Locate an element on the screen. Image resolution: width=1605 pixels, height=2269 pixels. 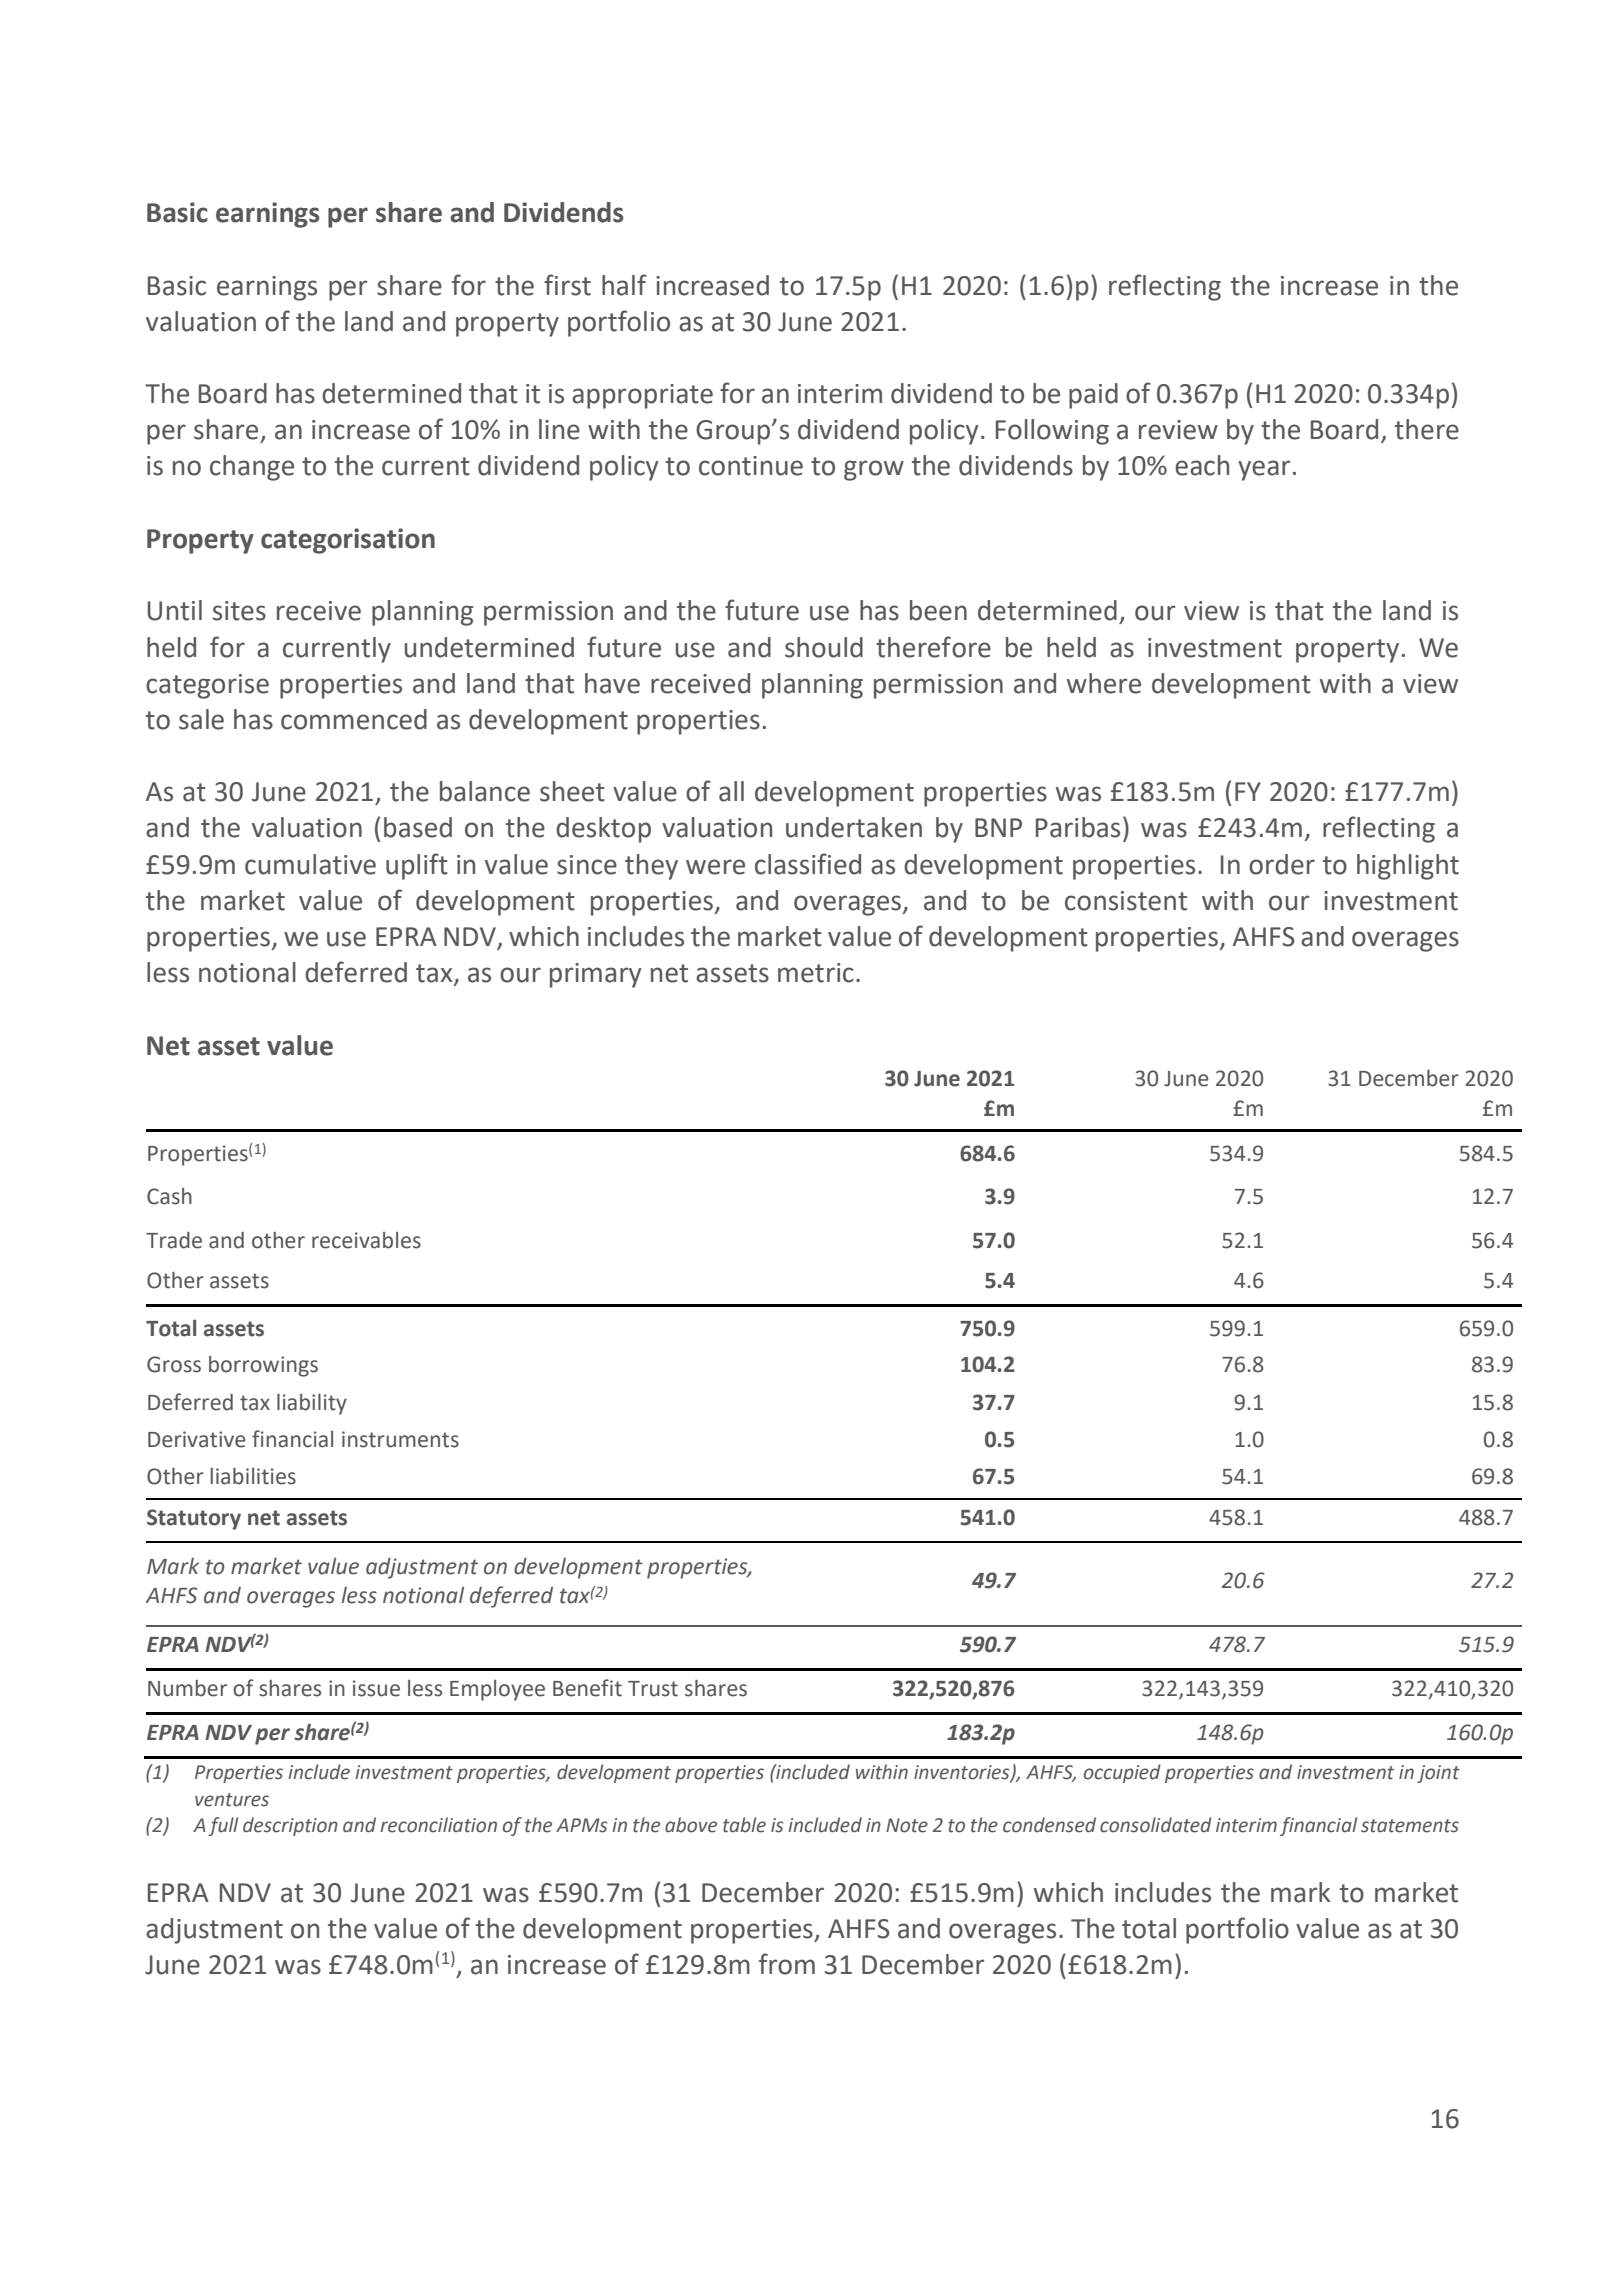
change is located at coordinates (252, 468).
